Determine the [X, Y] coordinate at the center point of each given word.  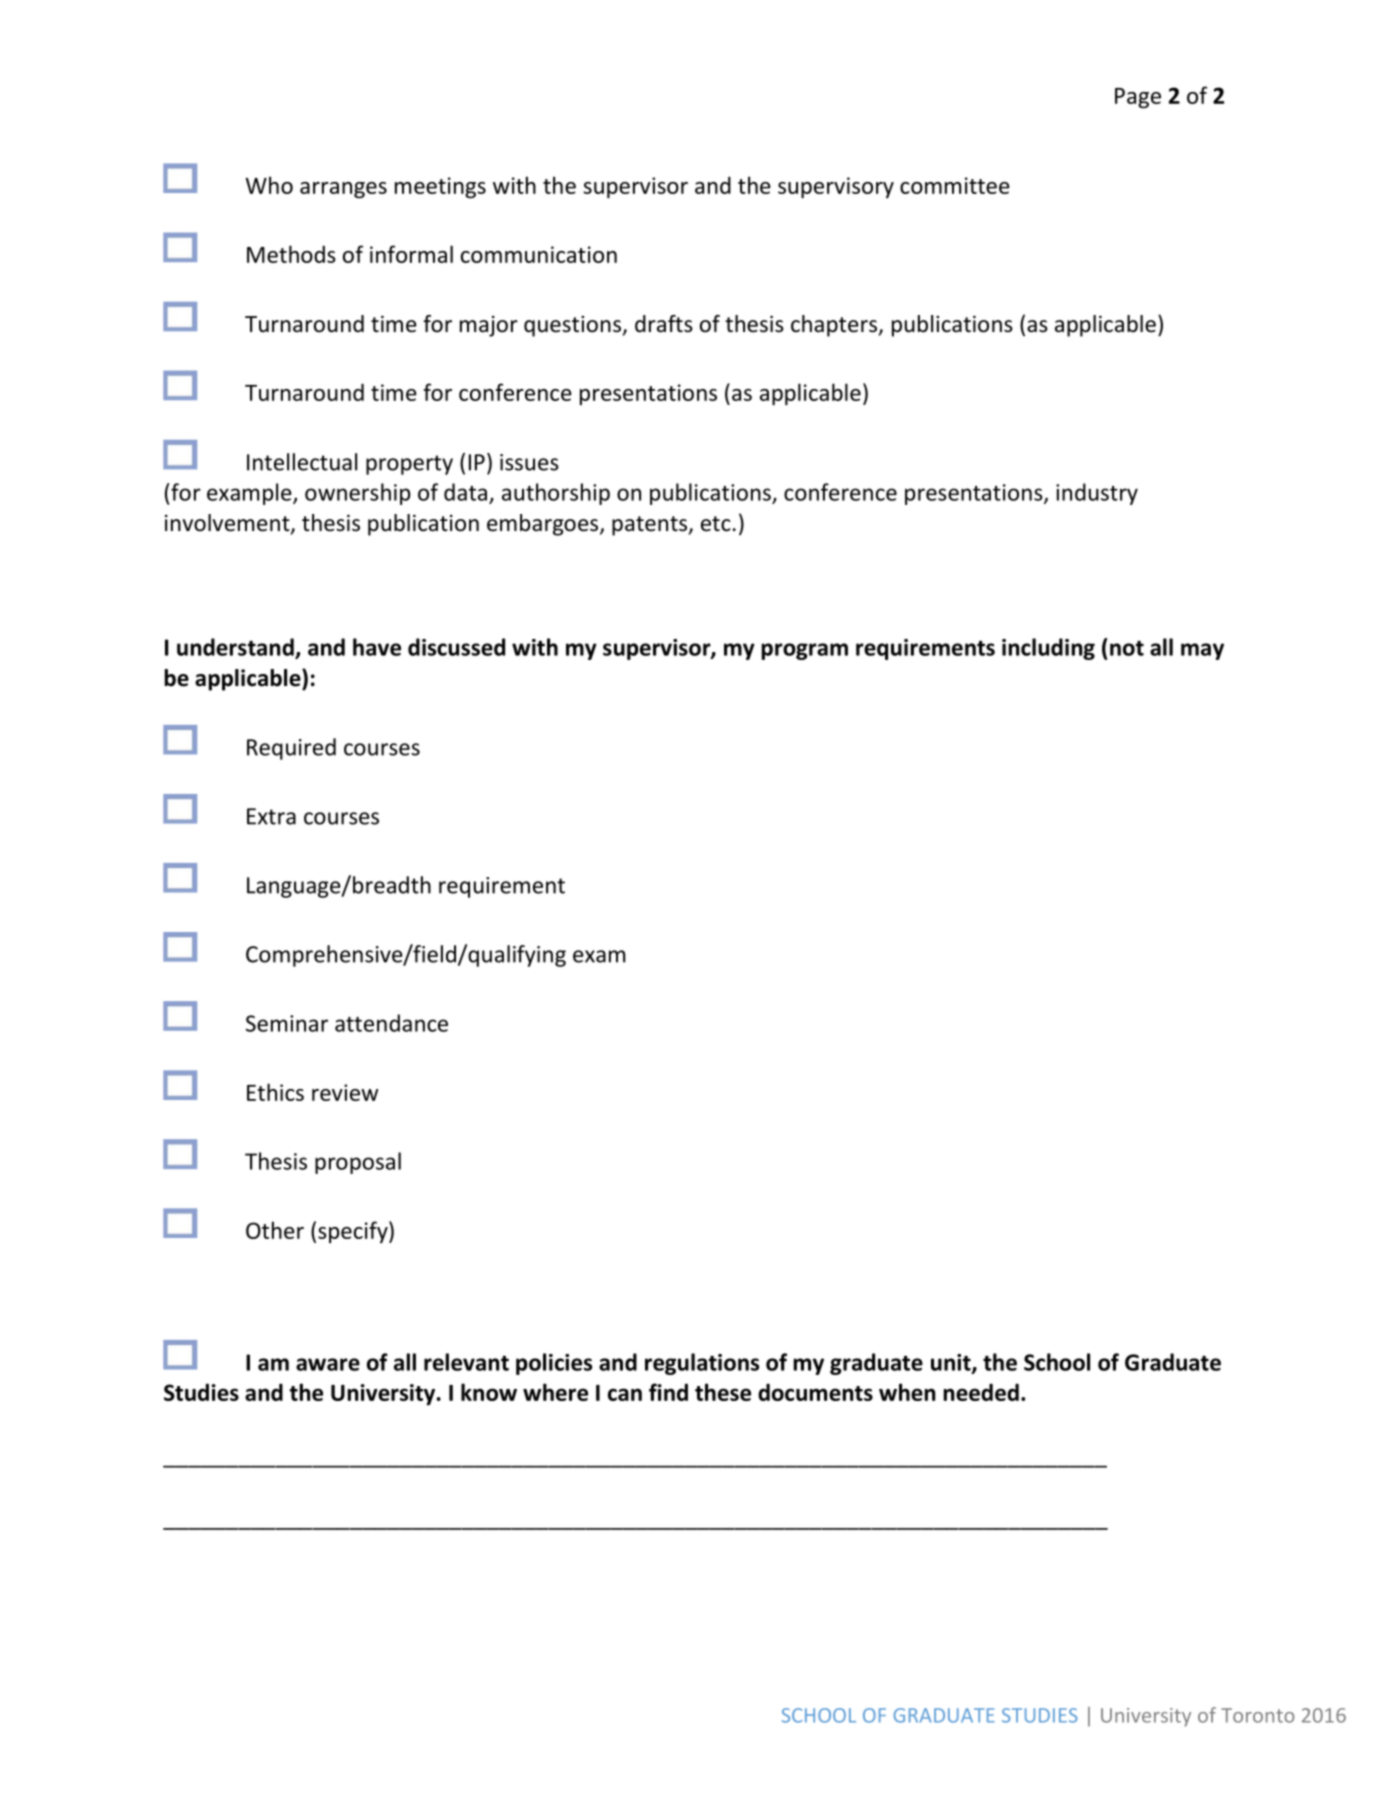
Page [1138, 98]
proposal [358, 1163]
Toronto [1258, 1715]
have [377, 647]
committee [955, 185]
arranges [343, 190]
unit [952, 1363]
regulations [702, 1364]
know [489, 1392]
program [804, 651]
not [1127, 648]
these [723, 1392]
